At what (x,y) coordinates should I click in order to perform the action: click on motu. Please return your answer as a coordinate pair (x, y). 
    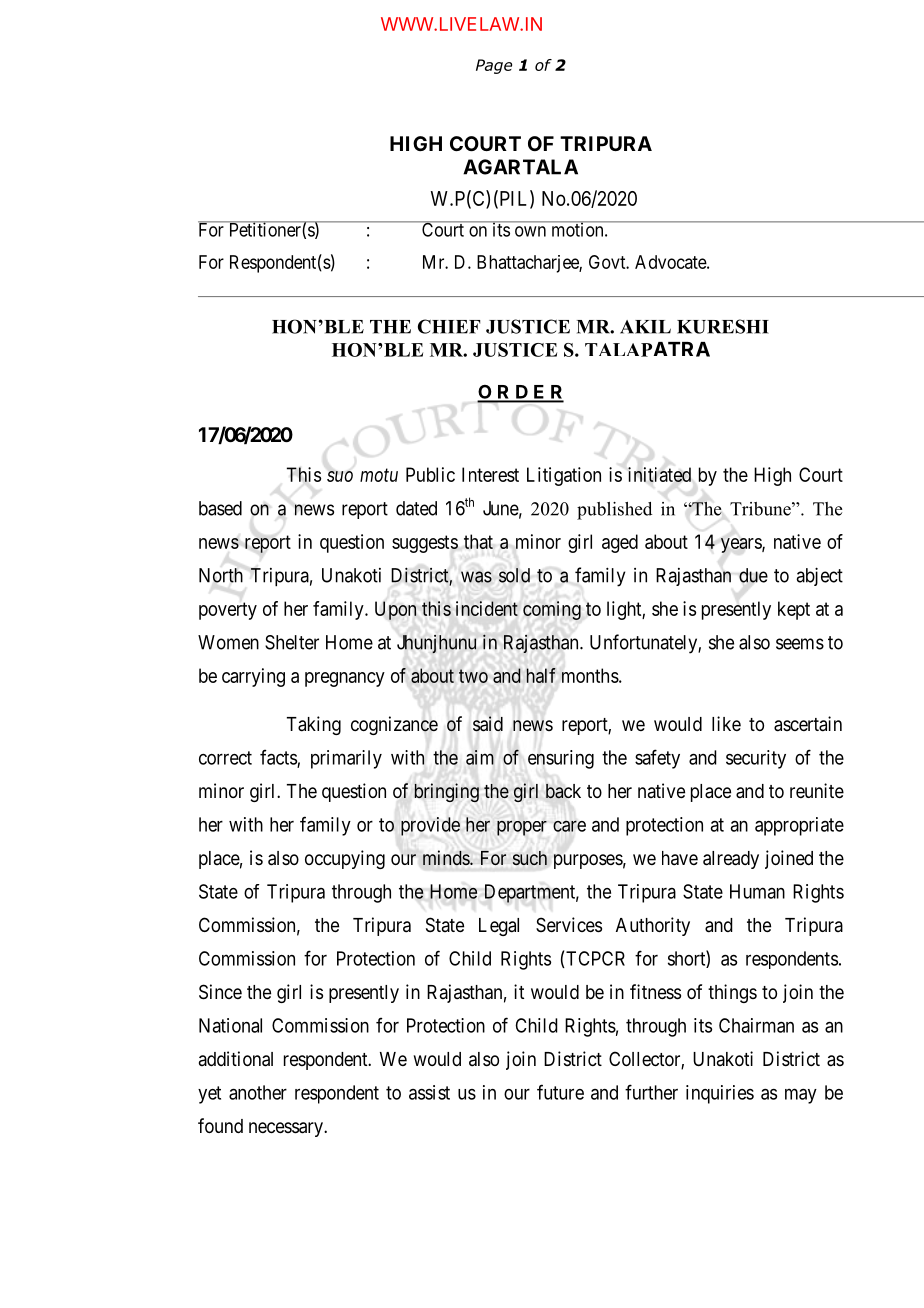
    Looking at the image, I should click on (379, 475).
